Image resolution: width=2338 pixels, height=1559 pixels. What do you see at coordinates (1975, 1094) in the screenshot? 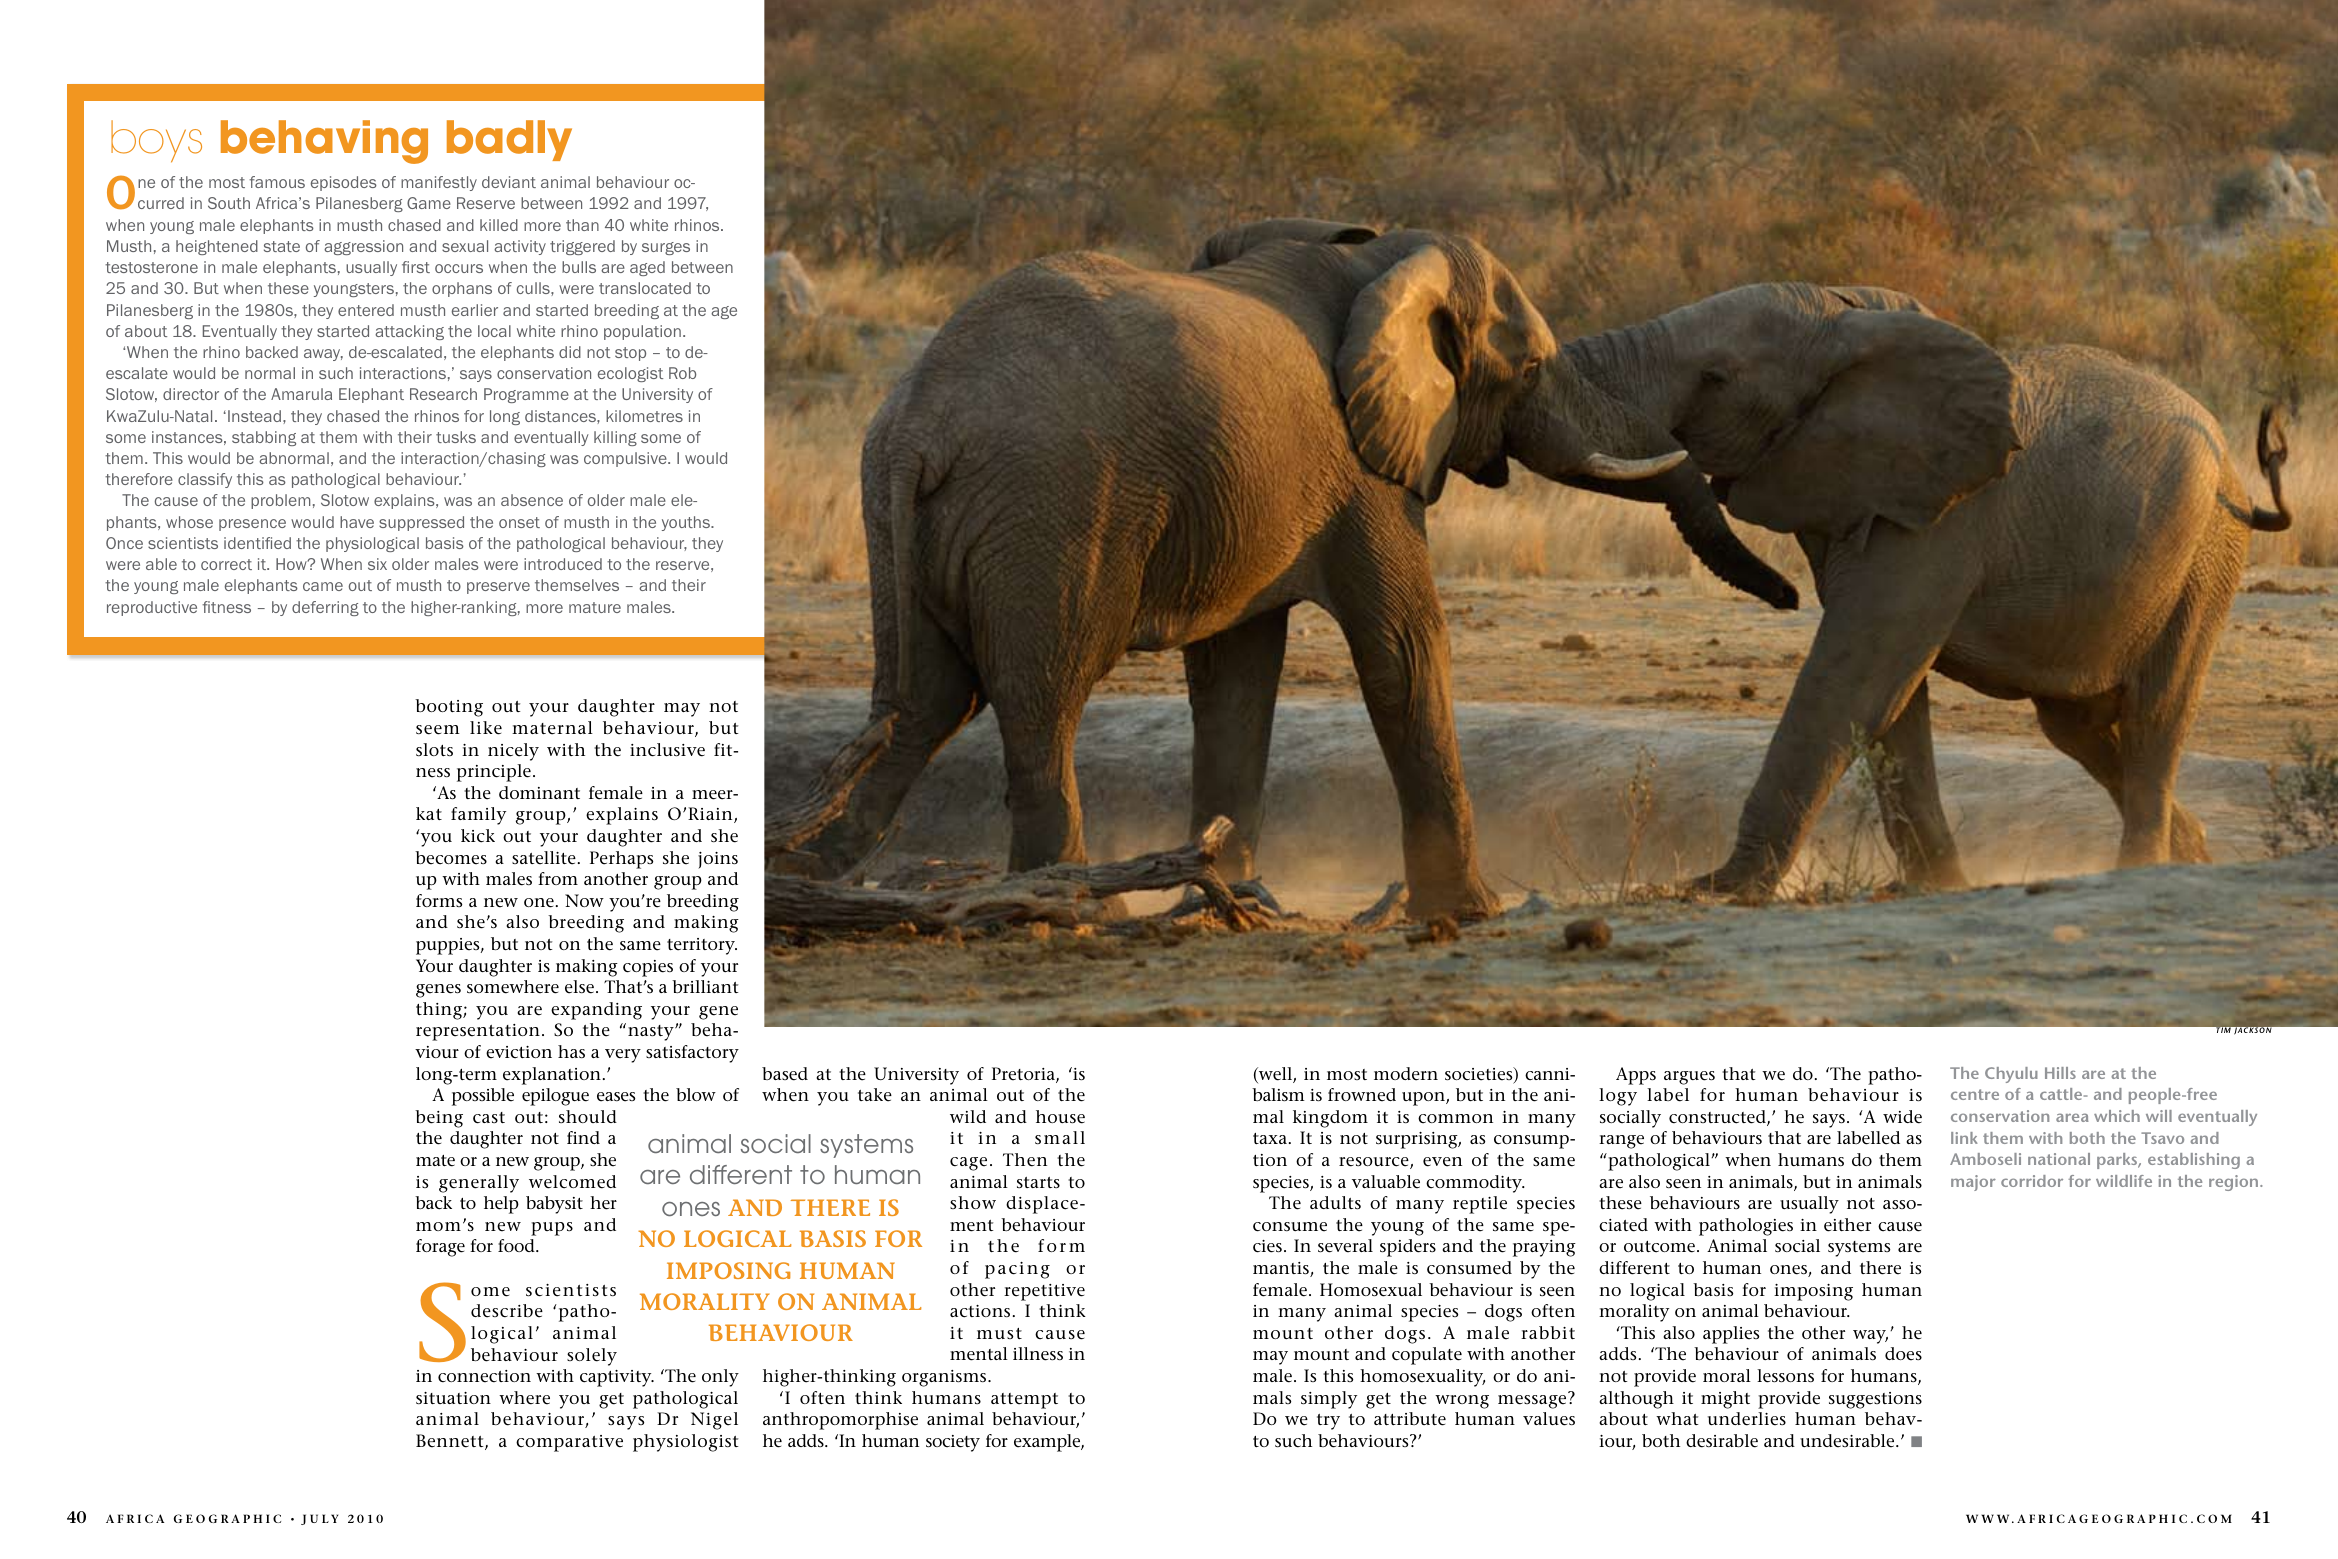
I see `centre` at bounding box center [1975, 1094].
